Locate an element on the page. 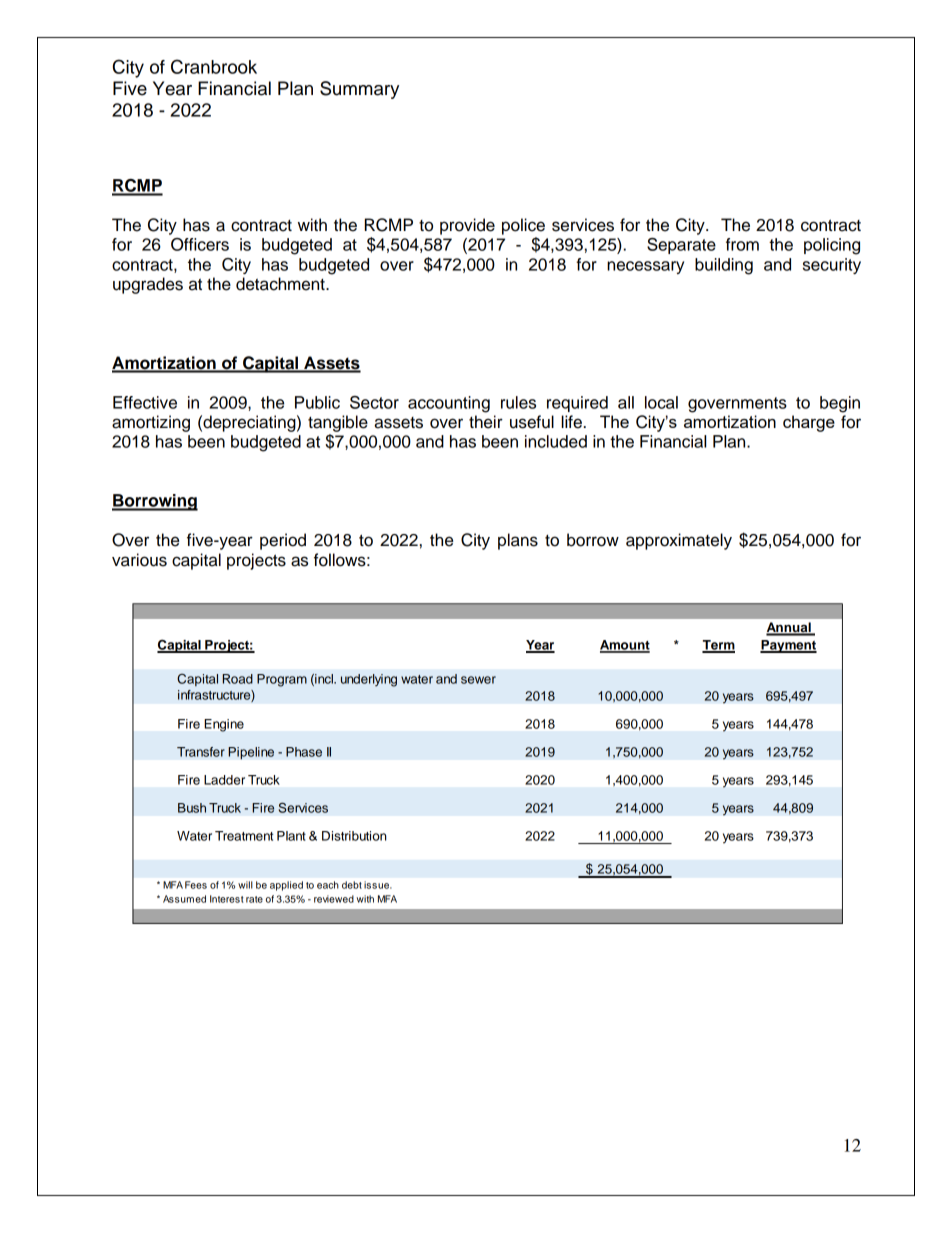 The height and width of the document is (1233, 952). Effective is located at coordinates (145, 402).
